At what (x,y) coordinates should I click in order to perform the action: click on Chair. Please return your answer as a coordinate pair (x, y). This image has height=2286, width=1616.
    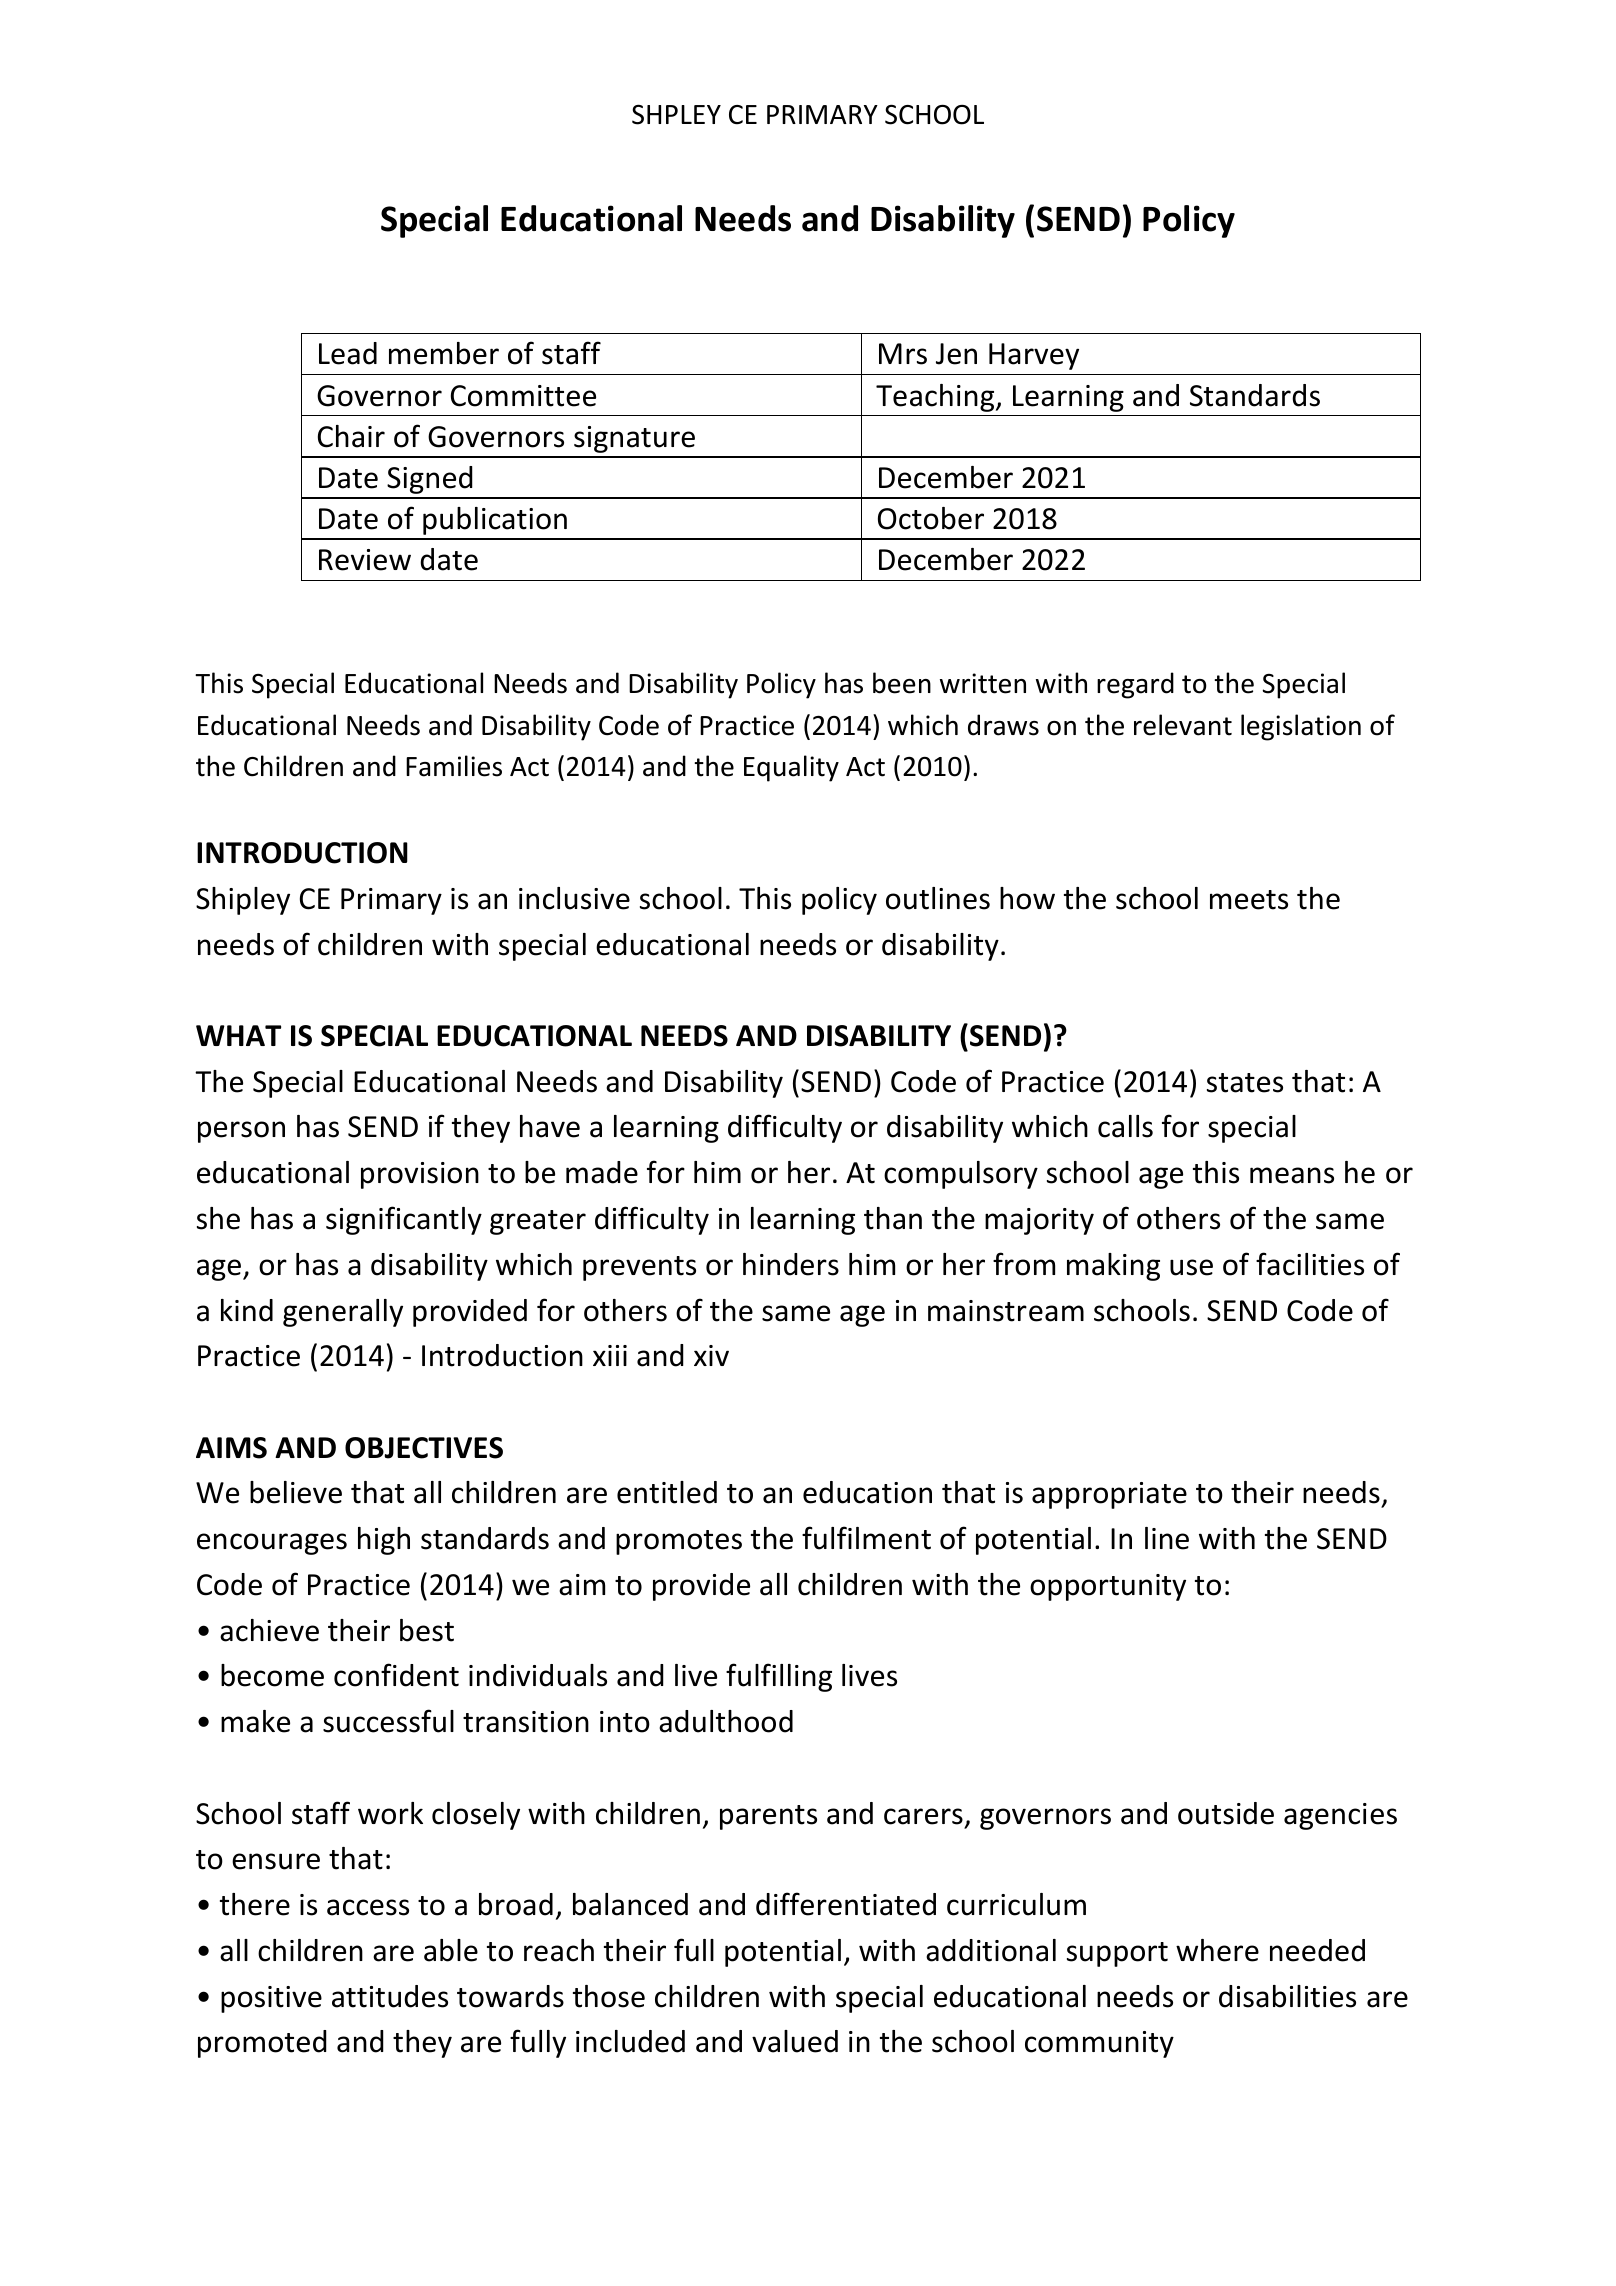
    Looking at the image, I should click on (351, 436).
